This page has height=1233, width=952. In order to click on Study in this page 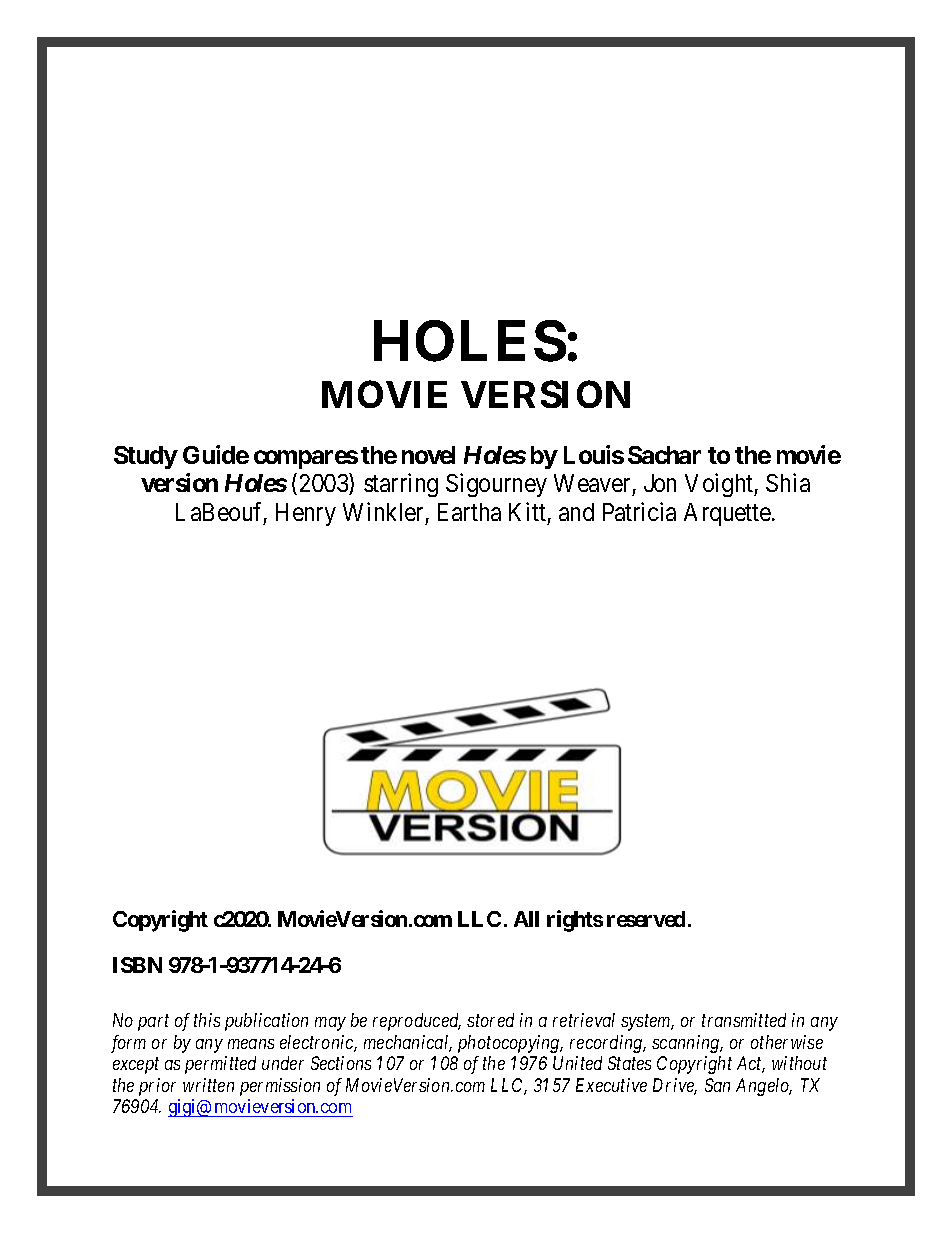, I will do `click(146, 457)`.
